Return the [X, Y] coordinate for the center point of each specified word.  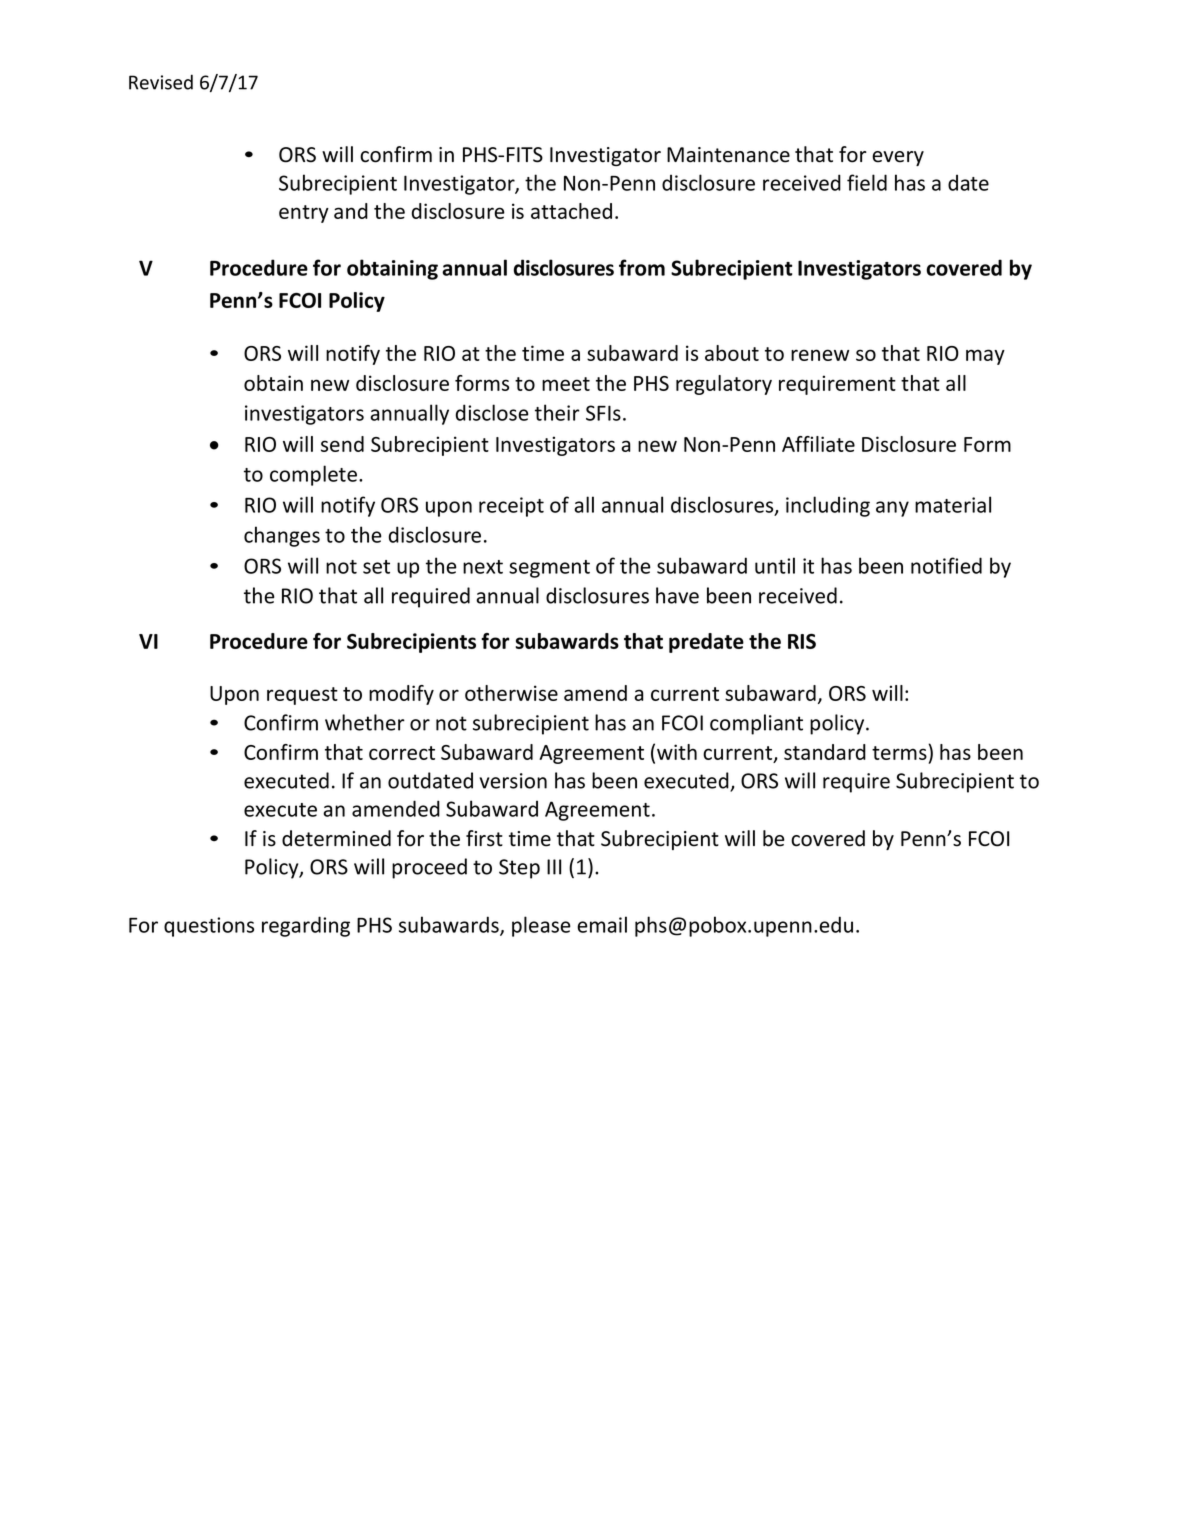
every [898, 158]
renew [820, 355]
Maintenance [728, 155]
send [342, 444]
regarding [306, 926]
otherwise [511, 693]
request [302, 696]
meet [566, 384]
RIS [802, 641]
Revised [161, 82]
